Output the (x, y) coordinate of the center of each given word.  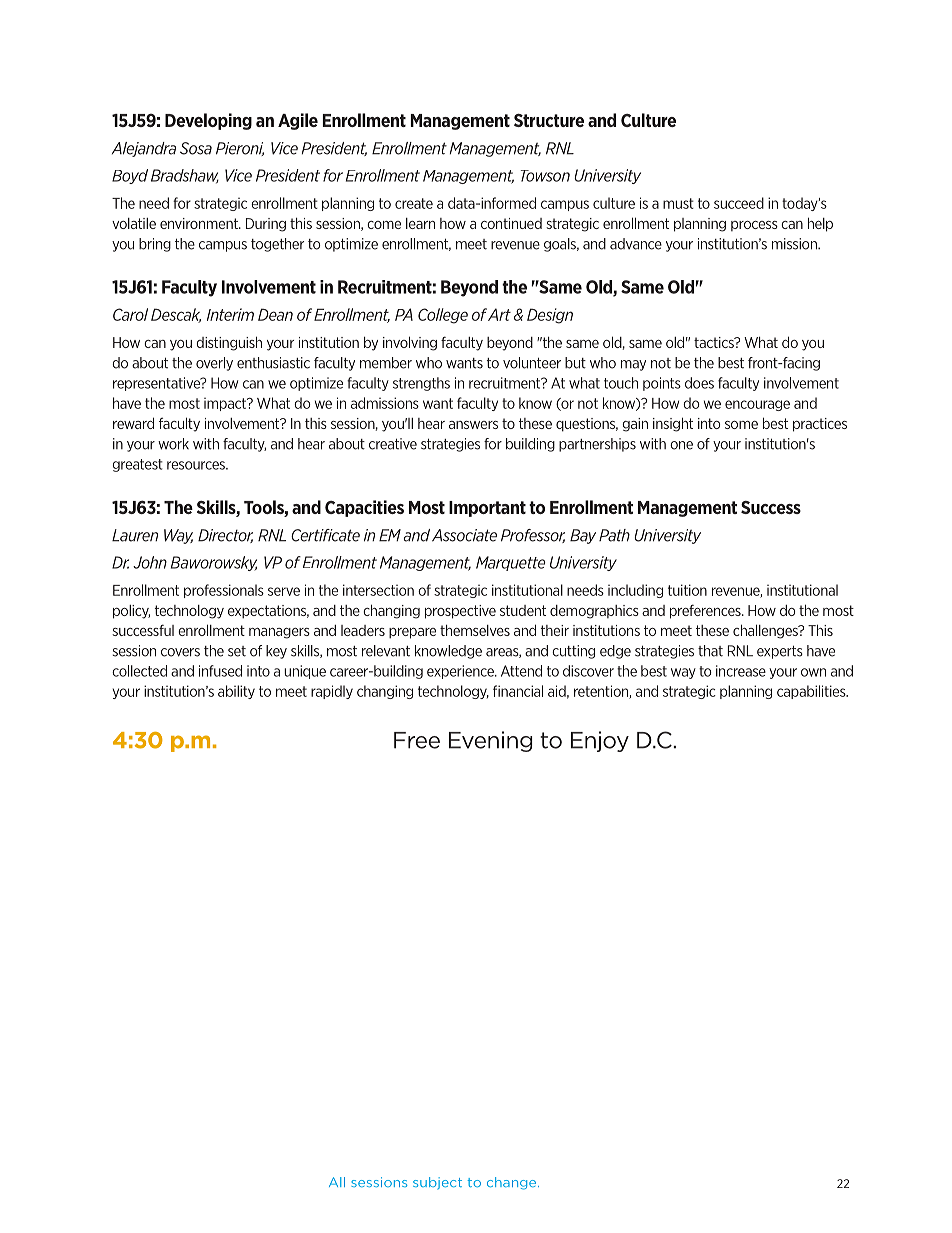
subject (437, 1183)
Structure (549, 120)
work (173, 444)
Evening (490, 741)
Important (487, 509)
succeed (739, 203)
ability (236, 692)
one (681, 445)
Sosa (196, 148)
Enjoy (600, 741)
